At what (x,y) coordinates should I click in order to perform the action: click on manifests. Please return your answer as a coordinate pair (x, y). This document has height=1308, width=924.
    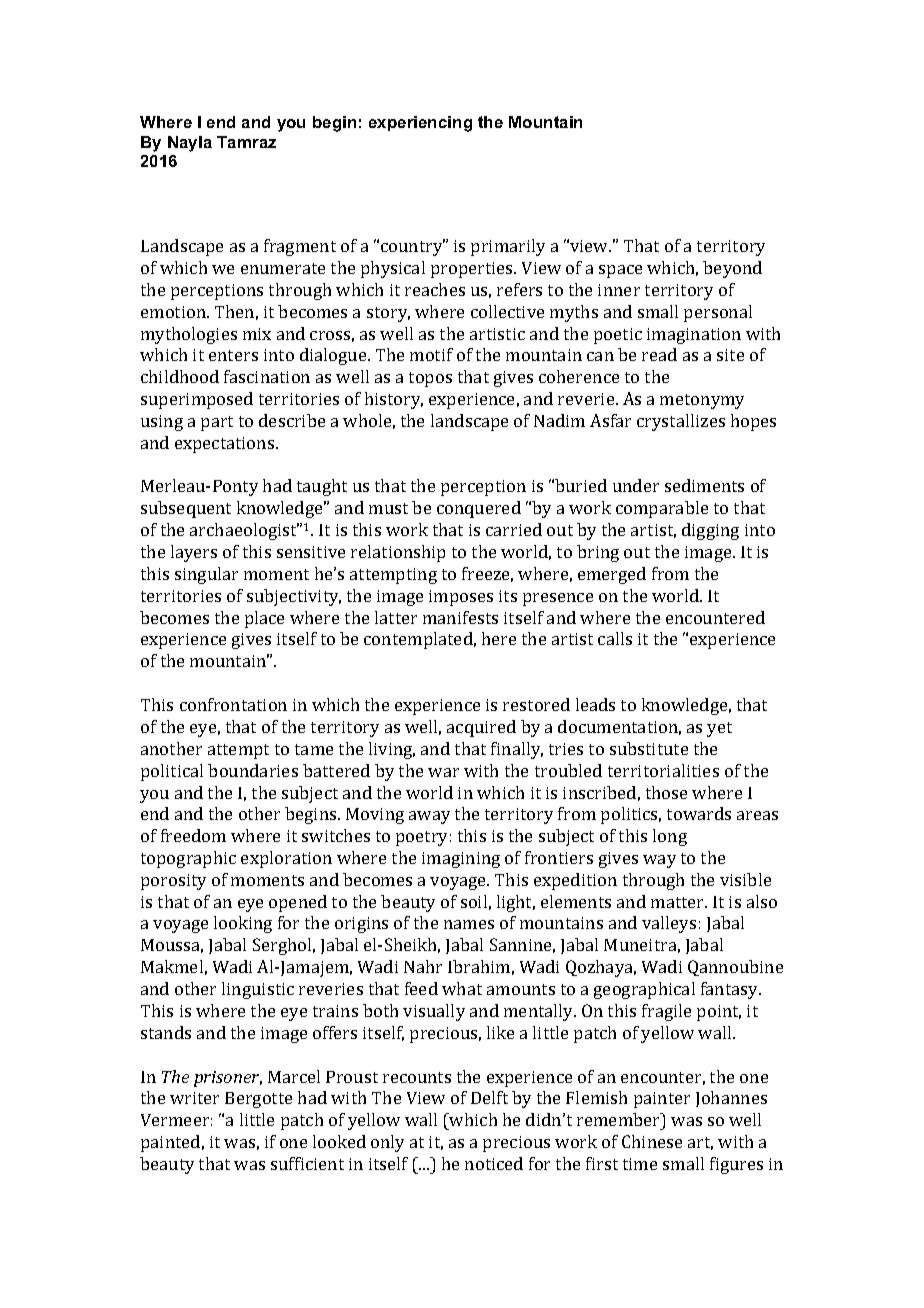
    Looking at the image, I should click on (460, 617).
